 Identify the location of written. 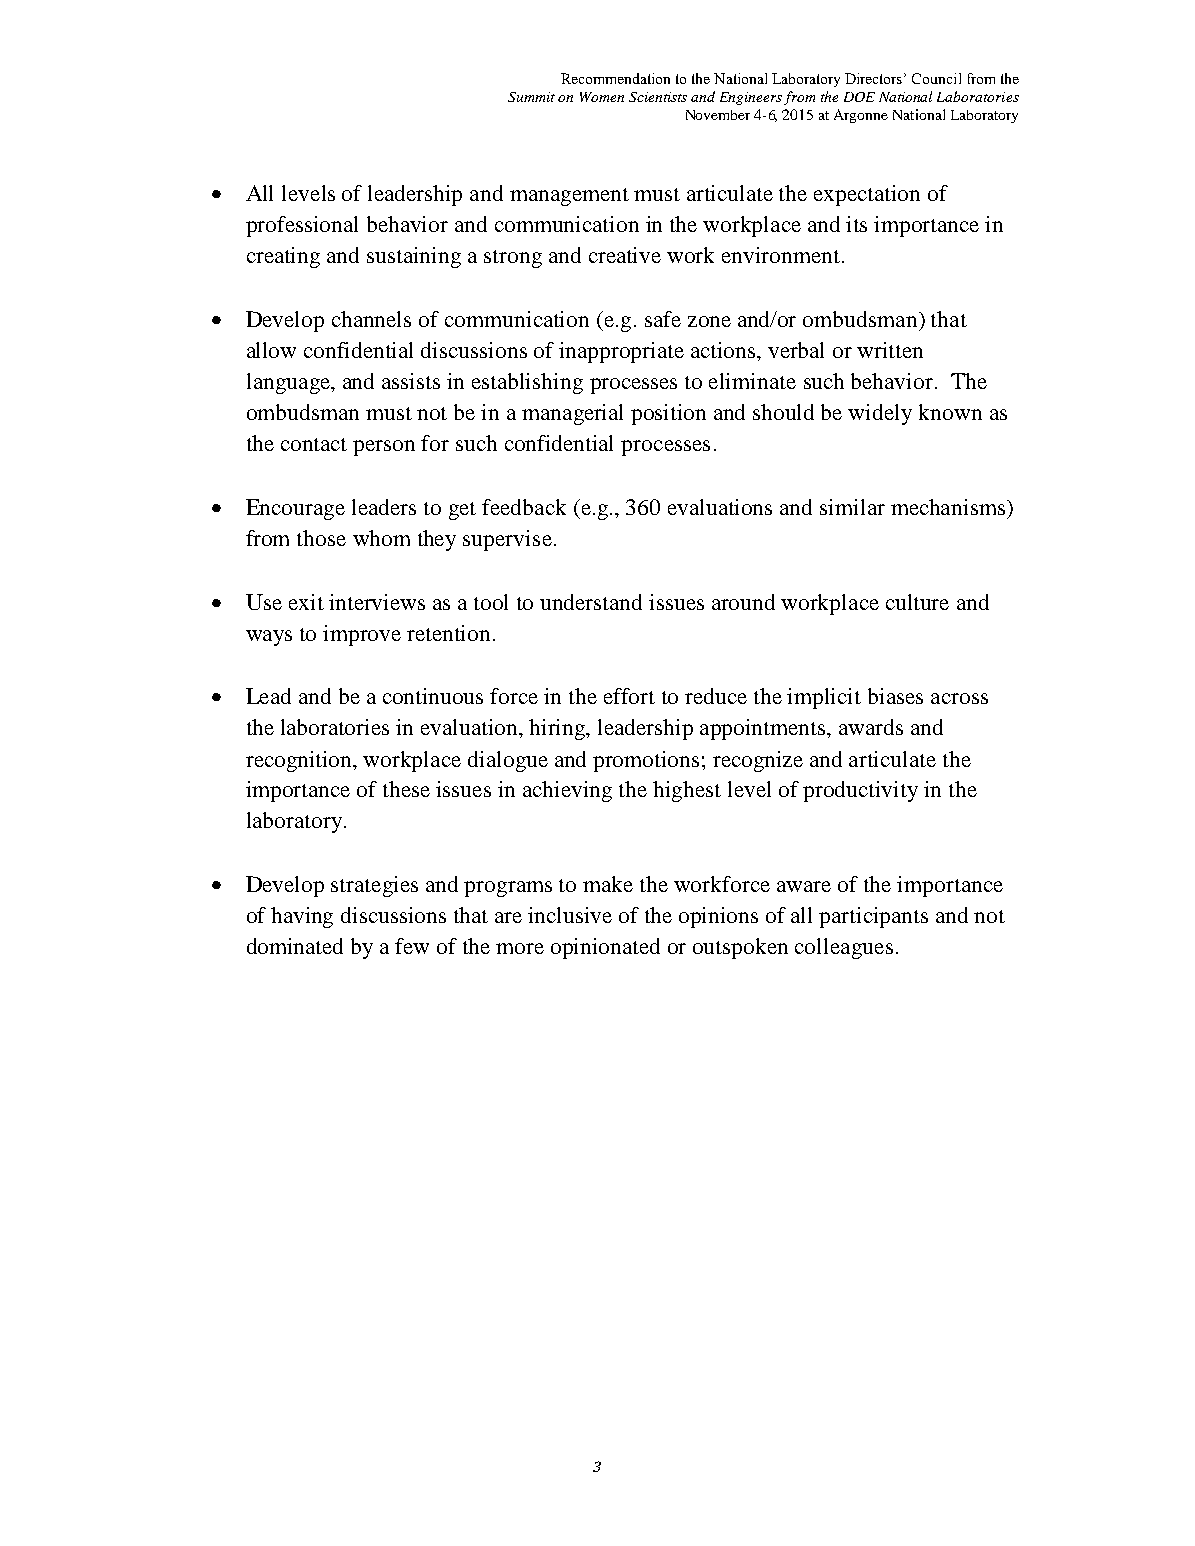
(890, 350).
